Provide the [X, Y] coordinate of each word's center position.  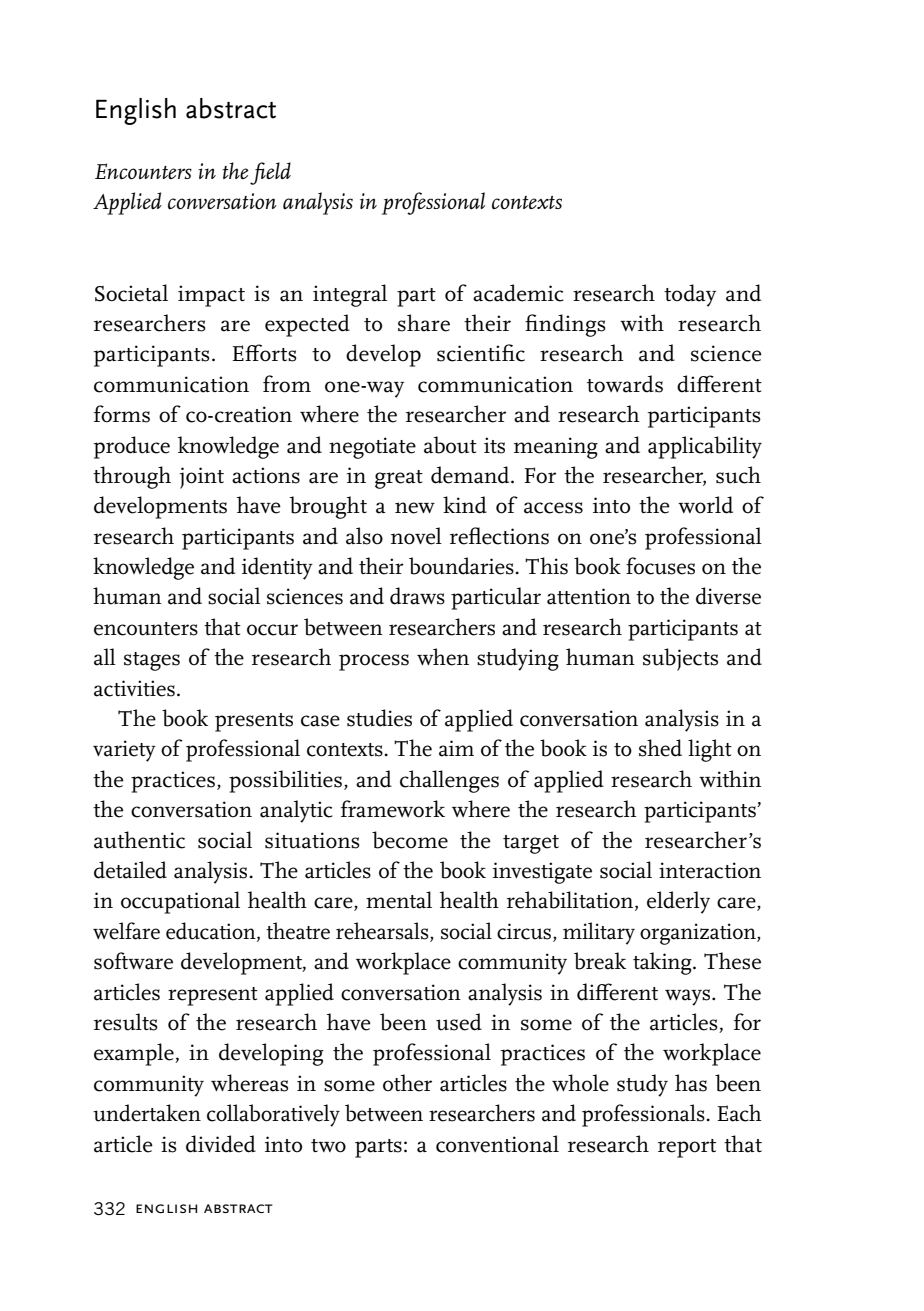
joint [202, 478]
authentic [139, 840]
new [415, 508]
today [690, 295]
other [407, 1083]
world [705, 505]
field [270, 173]
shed [660, 748]
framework [393, 809]
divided [221, 1144]
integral [350, 295]
